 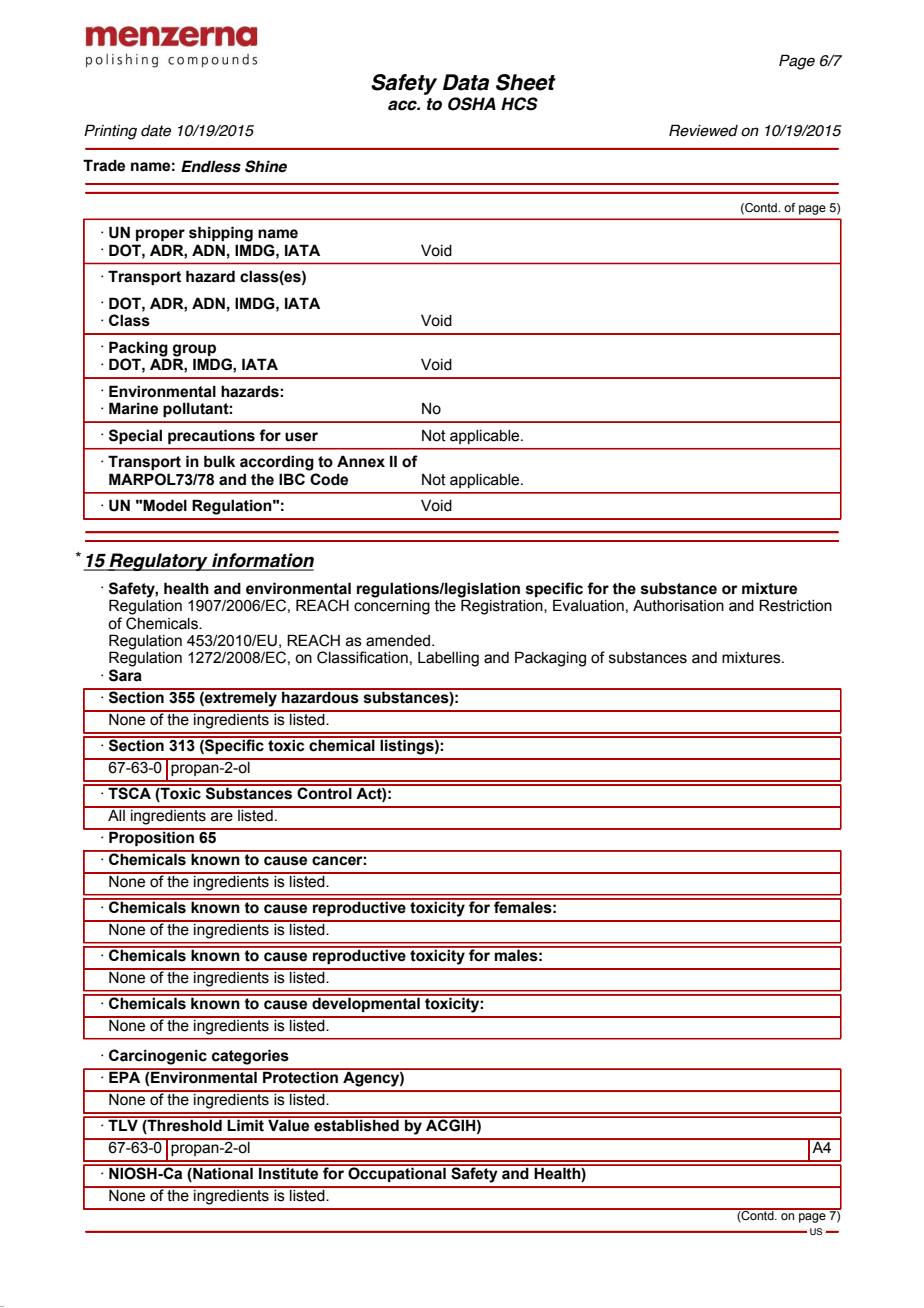 I want to click on Proposition, so click(x=151, y=837).
